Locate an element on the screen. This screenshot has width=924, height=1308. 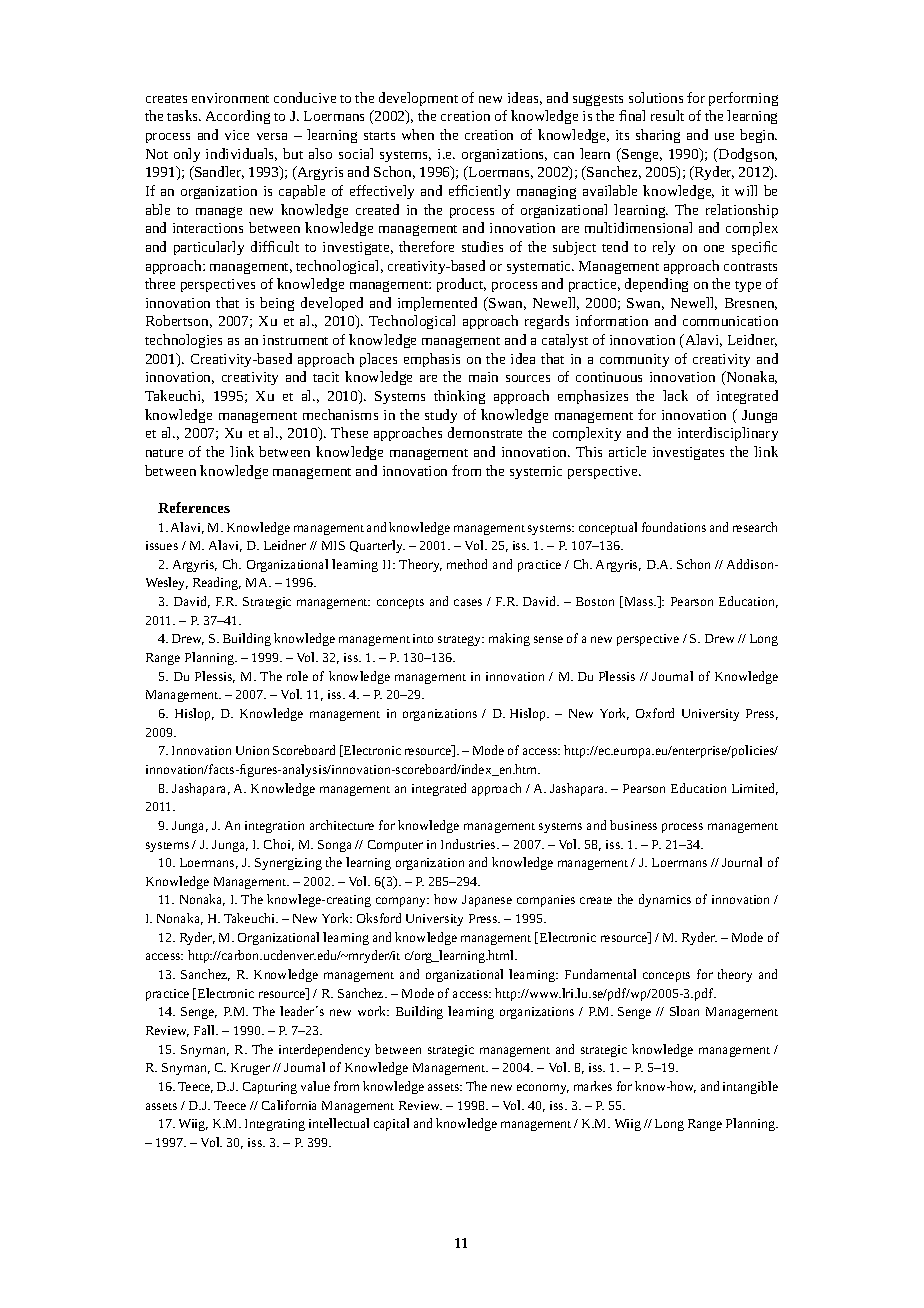
when is located at coordinates (418, 134).
